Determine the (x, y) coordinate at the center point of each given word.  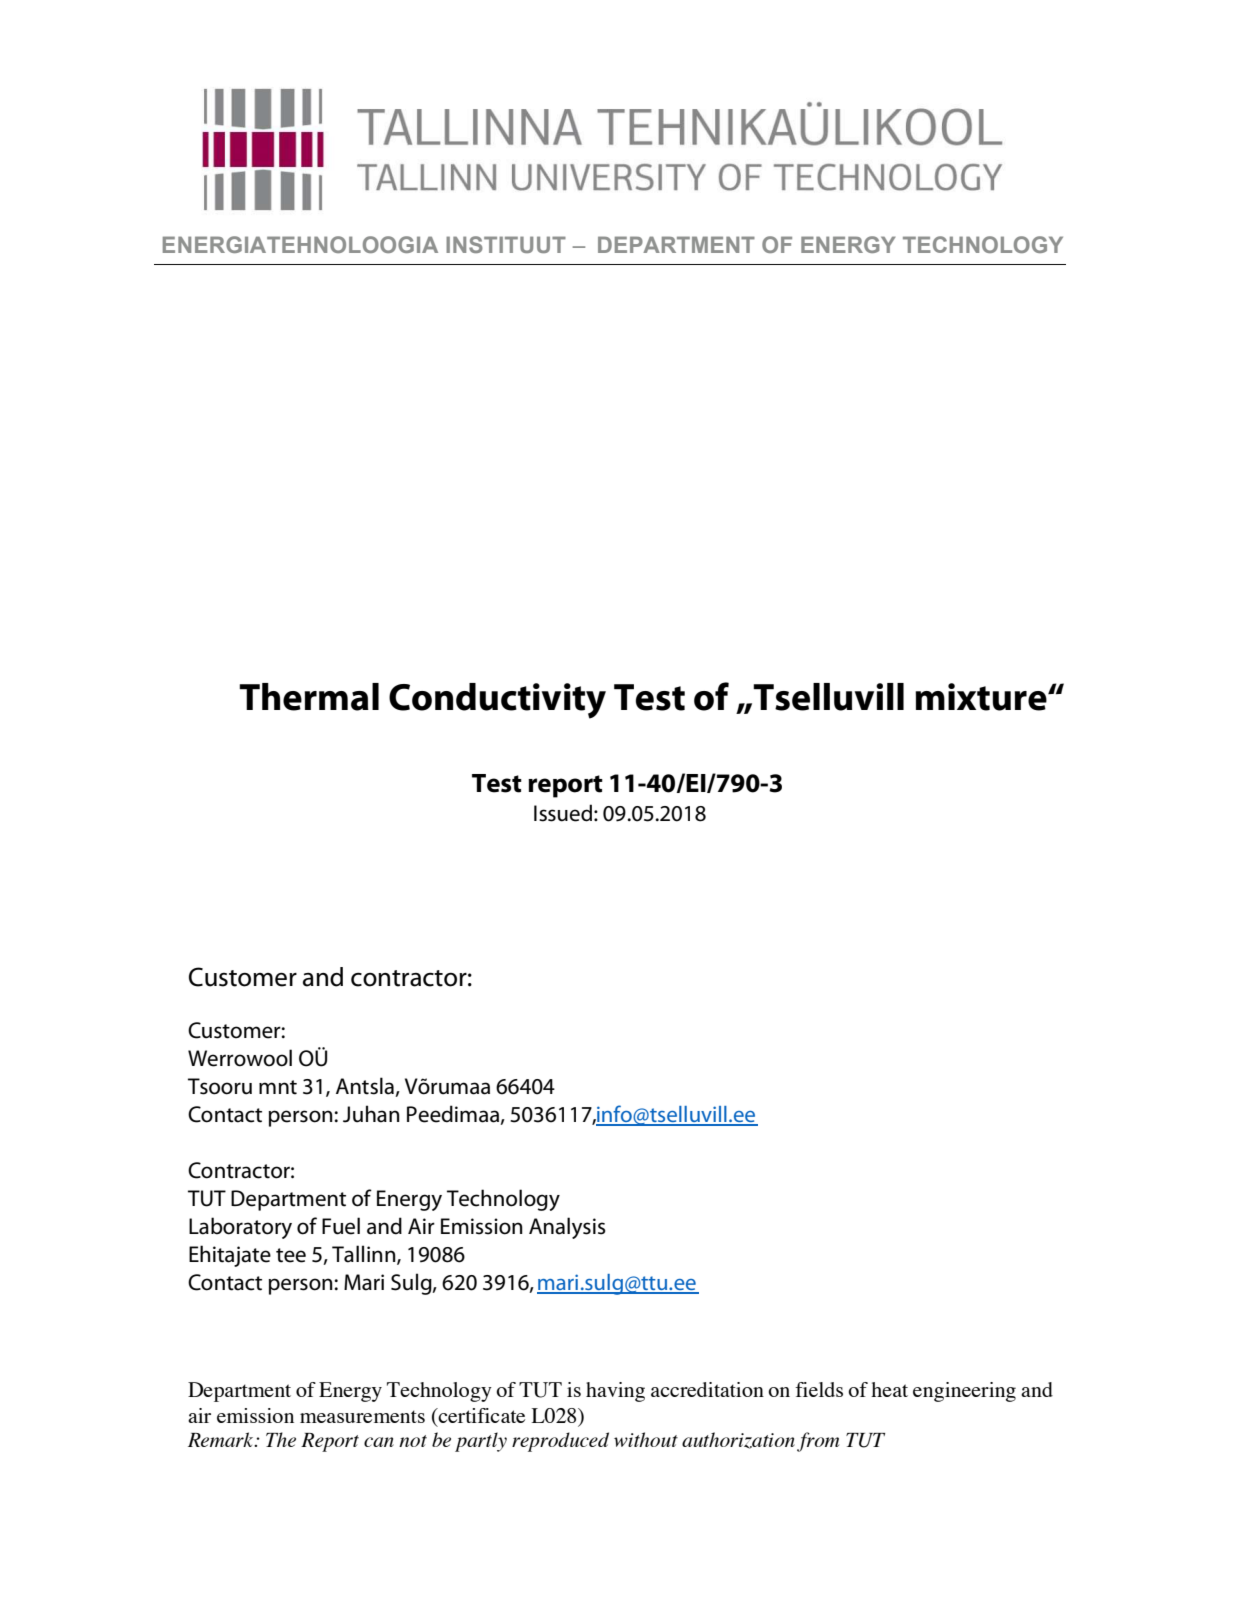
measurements (362, 1416)
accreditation (707, 1389)
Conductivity (497, 701)
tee (291, 1255)
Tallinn (365, 1254)
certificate (480, 1415)
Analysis (567, 1228)
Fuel (341, 1226)
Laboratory (240, 1228)
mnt (278, 1087)
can (379, 1442)
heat (889, 1389)
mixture (982, 697)
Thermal (309, 697)
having (615, 1392)
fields (819, 1389)
